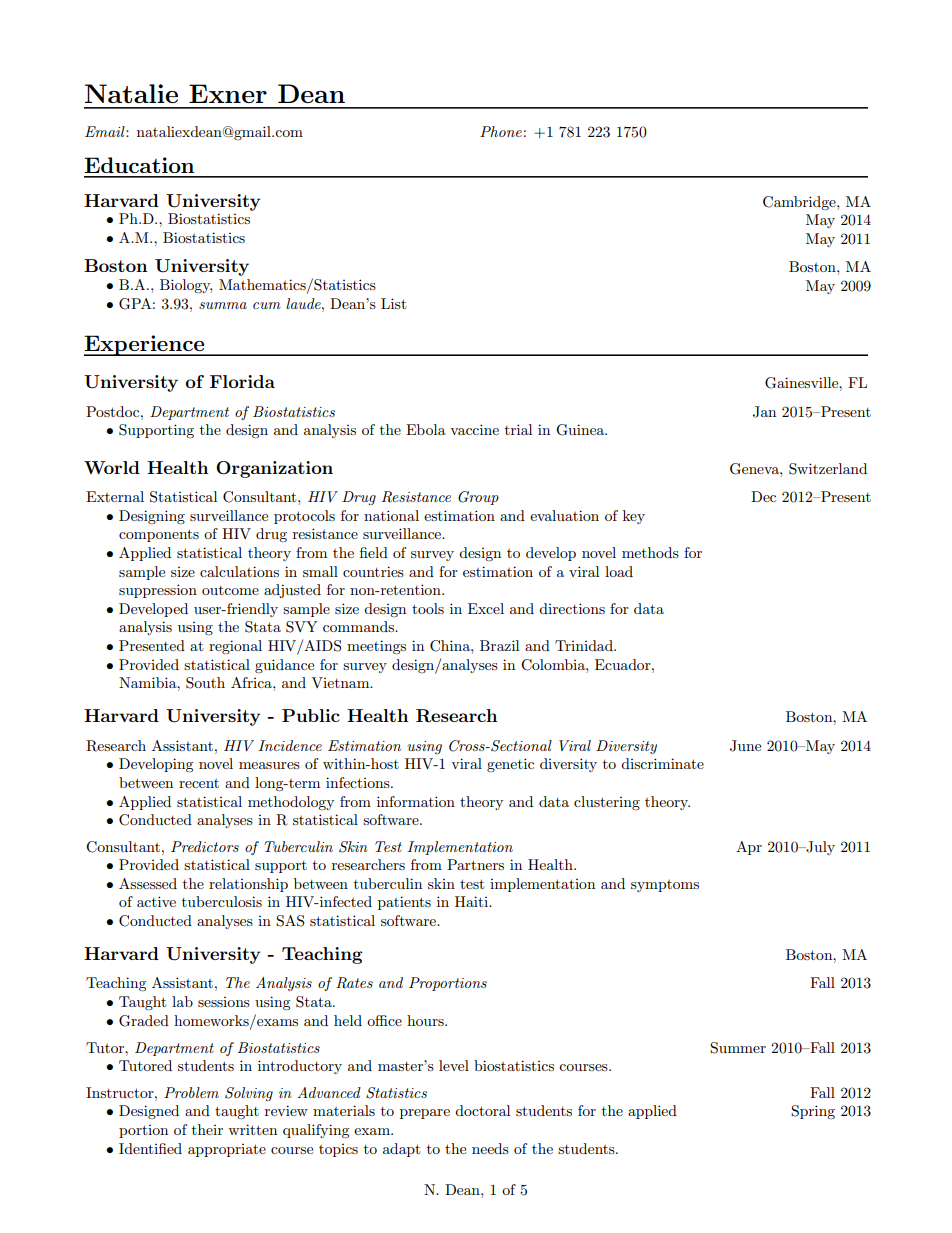 The height and width of the document is (1233, 952). Describe the element at coordinates (139, 165) in the document. I see `Education` at that location.
